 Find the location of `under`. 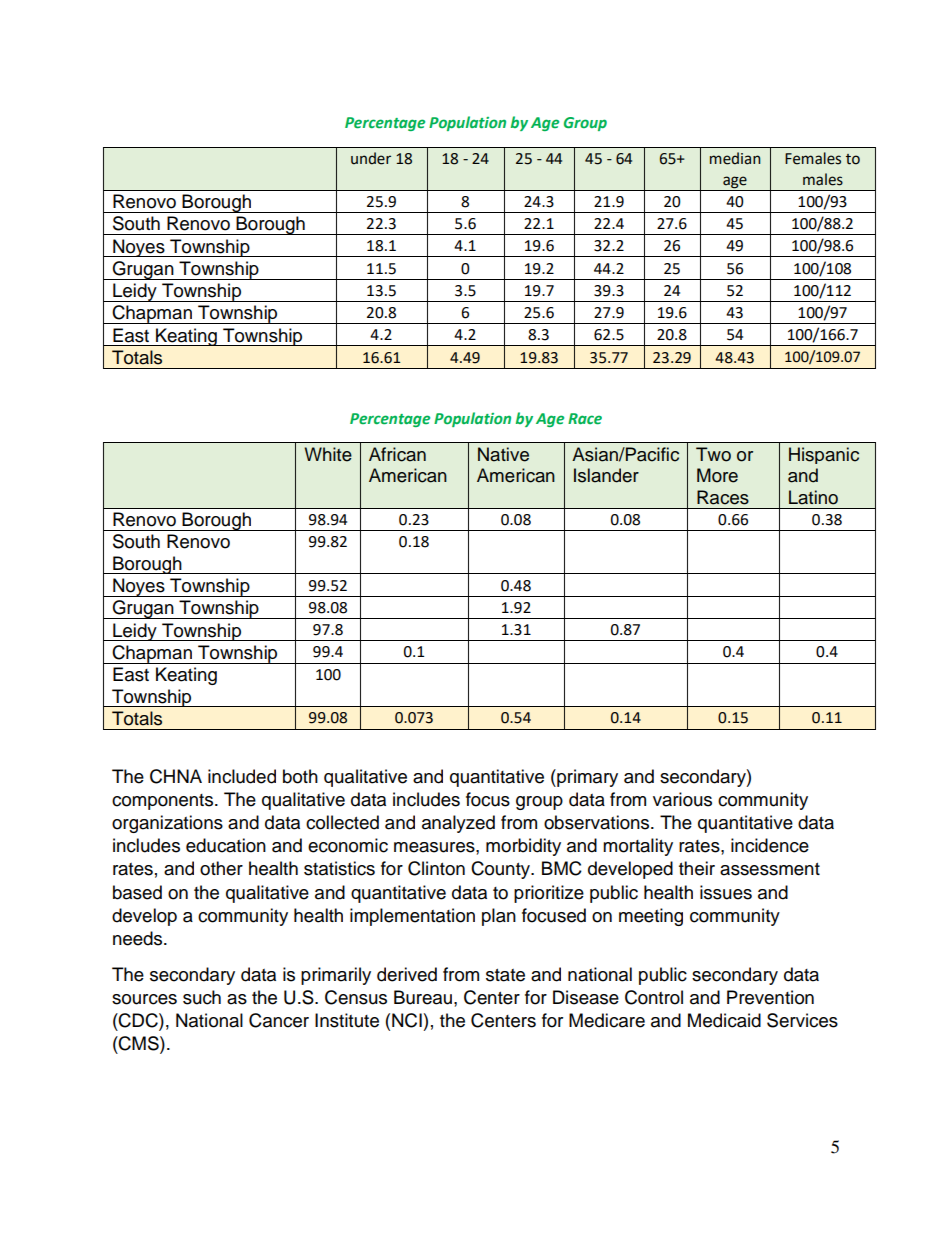

under is located at coordinates (371, 158).
